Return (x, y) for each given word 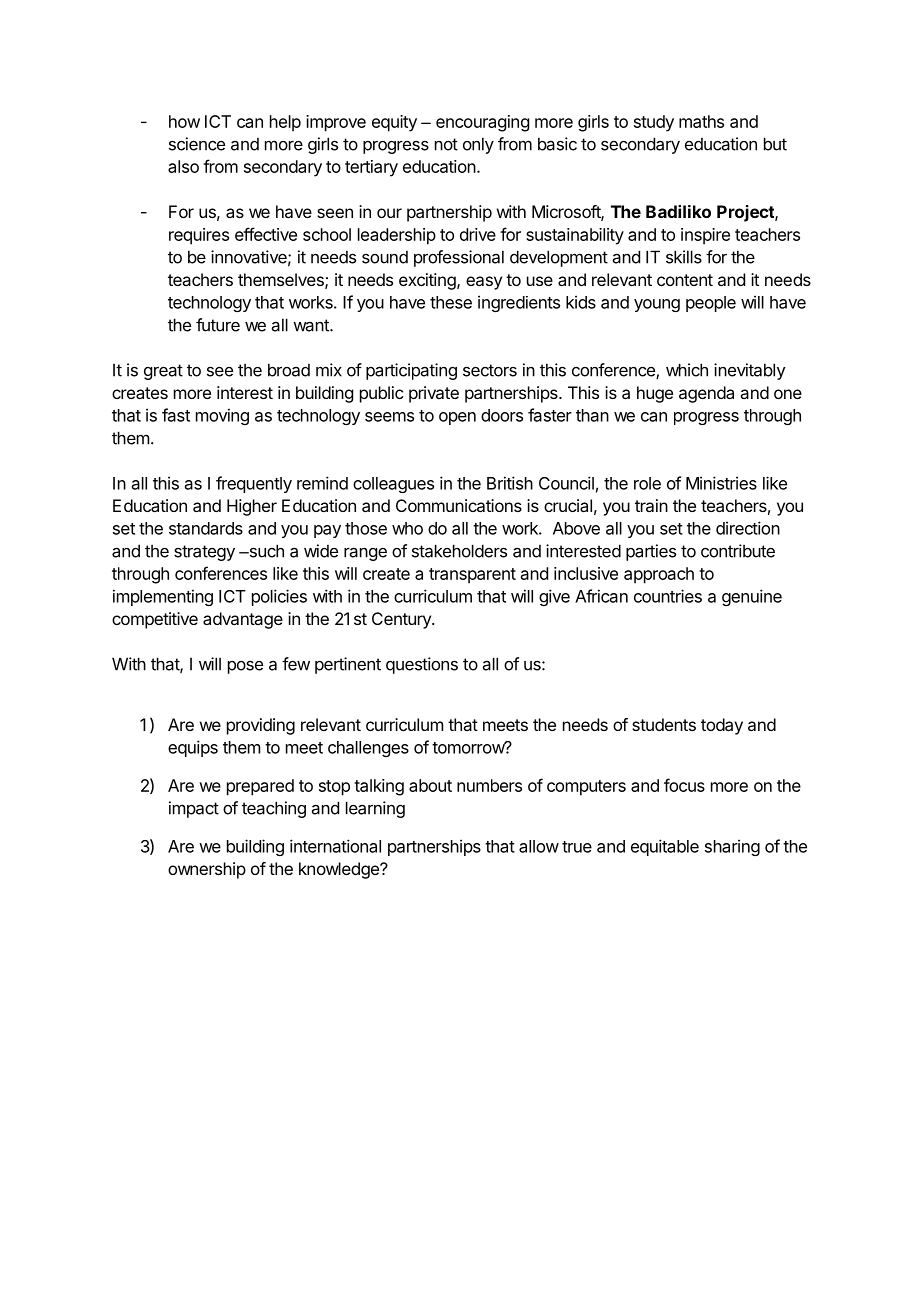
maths (701, 121)
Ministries (721, 483)
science (197, 144)
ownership (207, 870)
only (478, 145)
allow (539, 846)
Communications (459, 505)
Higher (252, 507)
